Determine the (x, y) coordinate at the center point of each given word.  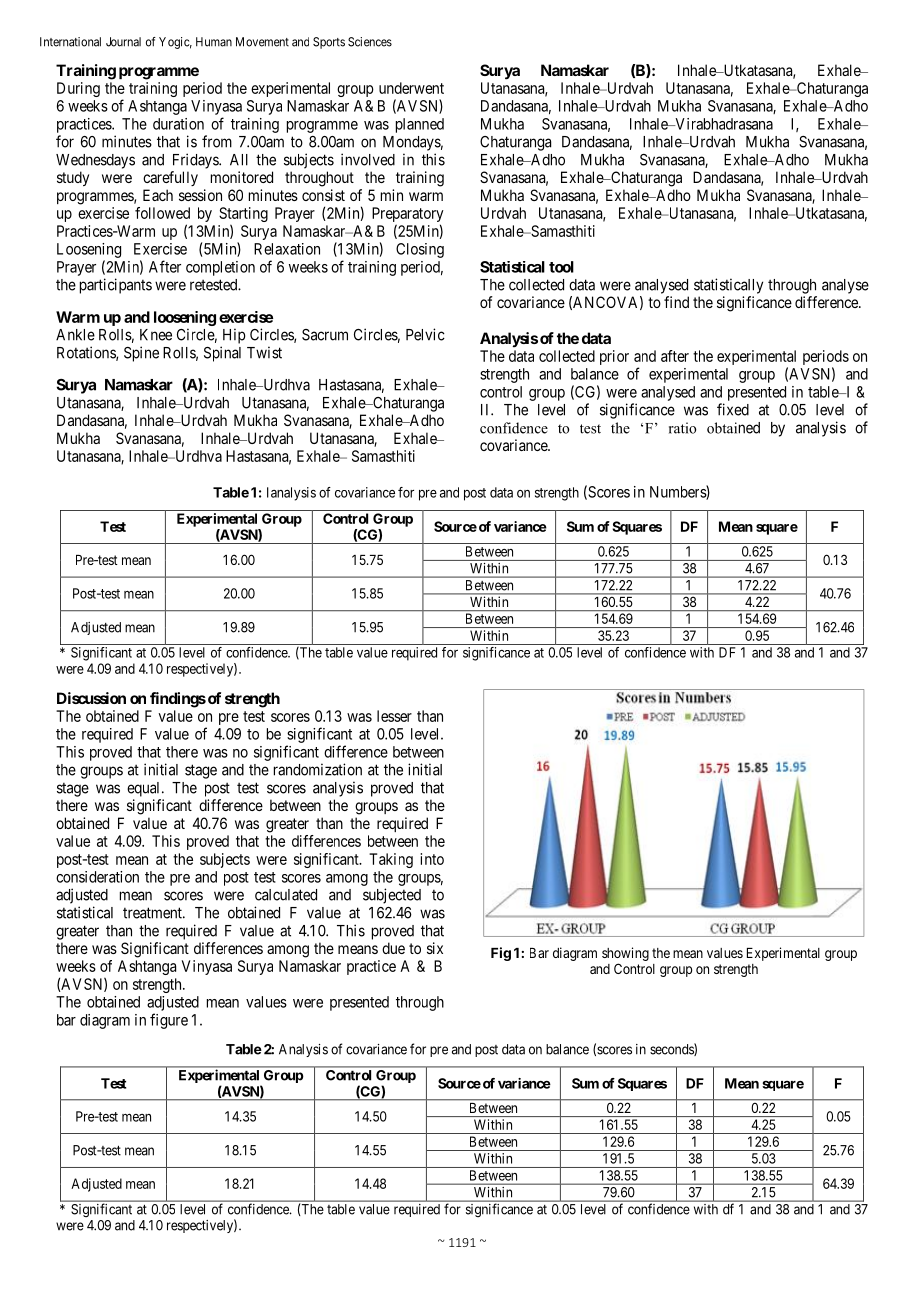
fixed (733, 409)
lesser (394, 716)
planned (420, 125)
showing (625, 954)
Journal (123, 42)
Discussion (91, 698)
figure (169, 1021)
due (393, 948)
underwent (411, 88)
